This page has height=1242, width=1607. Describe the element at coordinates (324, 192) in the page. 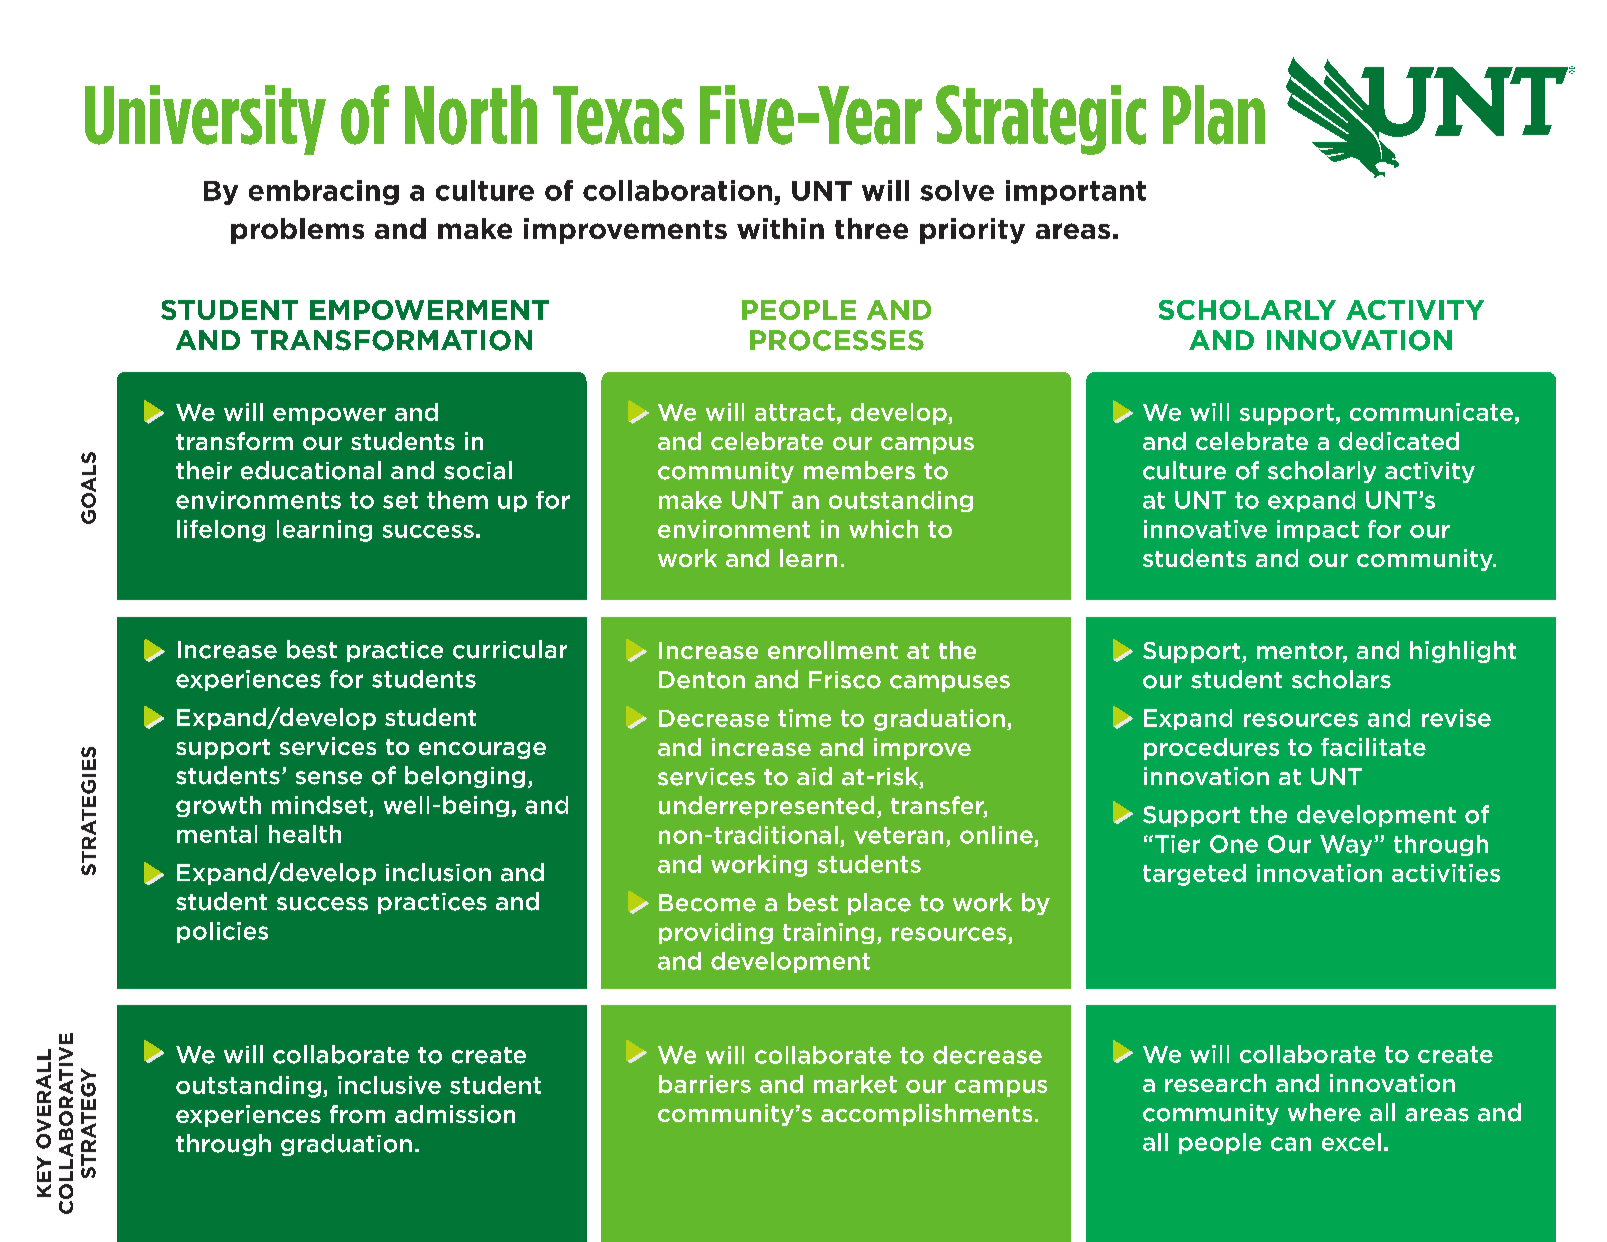

I see `embracing` at that location.
